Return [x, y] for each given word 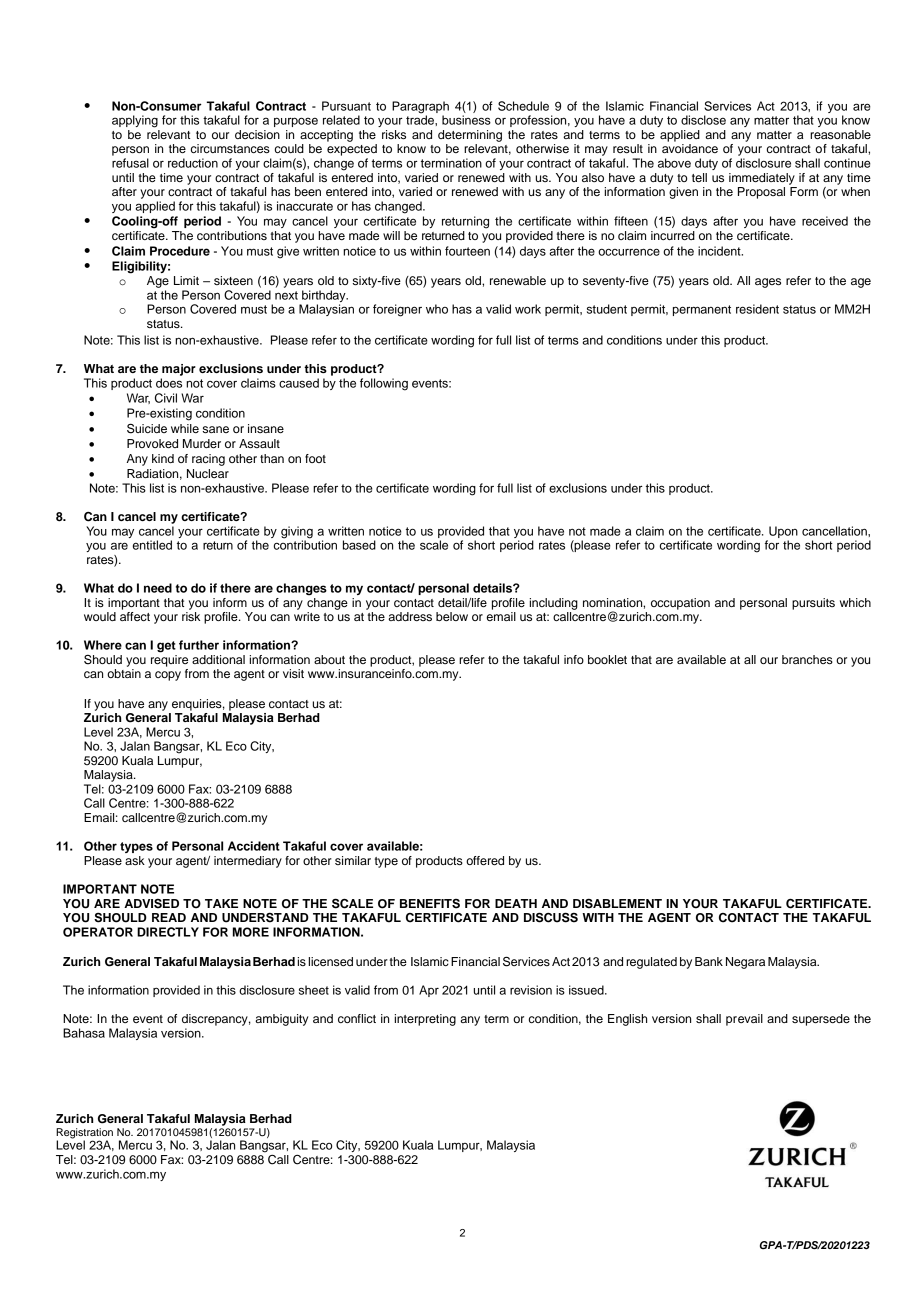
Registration [84, 1134]
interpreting [425, 1020]
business [466, 120]
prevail [744, 1020]
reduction [193, 163]
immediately [762, 179]
